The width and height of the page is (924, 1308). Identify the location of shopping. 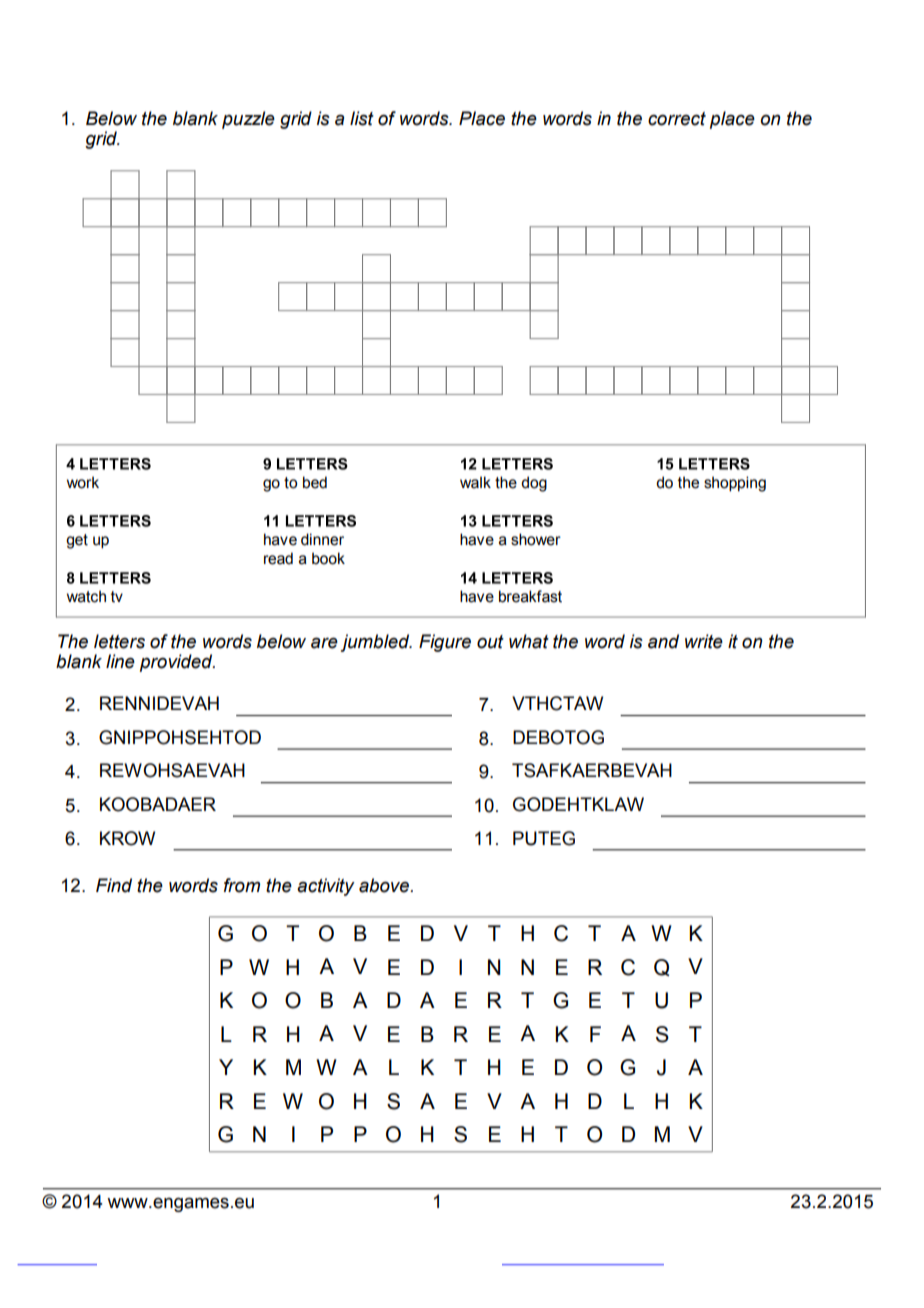
(735, 484).
